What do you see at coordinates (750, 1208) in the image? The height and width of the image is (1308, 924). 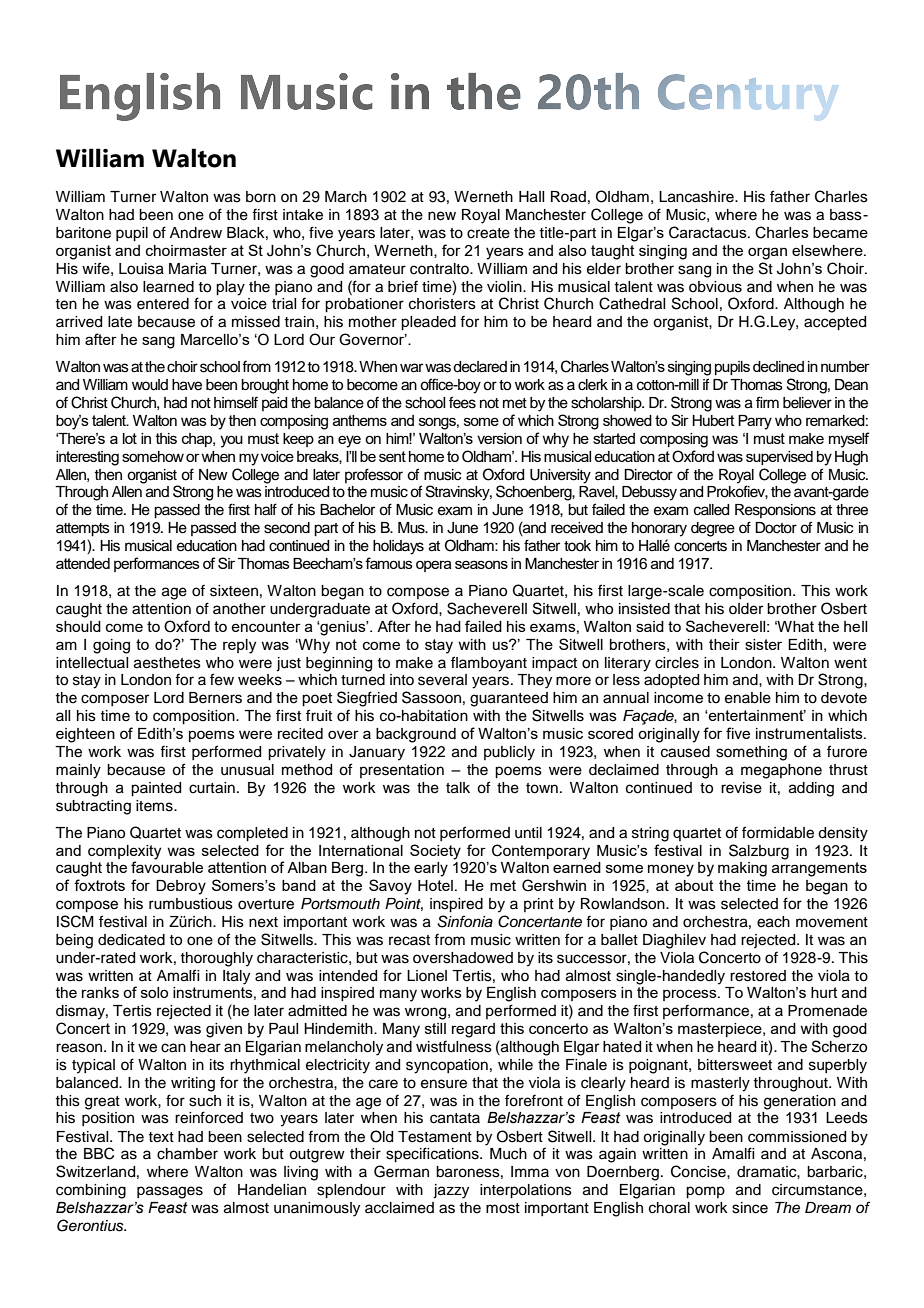 I see `since` at bounding box center [750, 1208].
